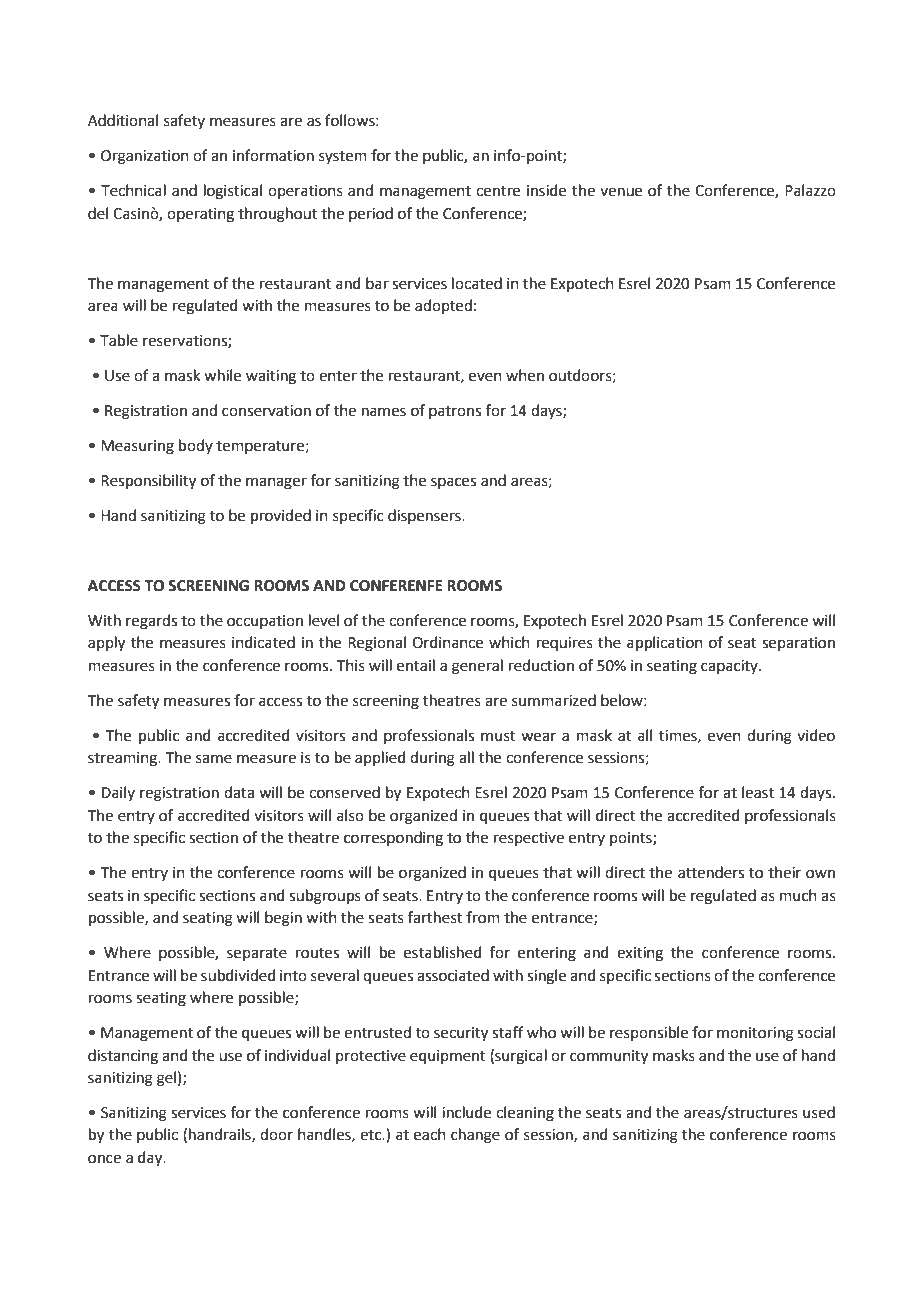 The image size is (924, 1308). What do you see at coordinates (151, 622) in the image?
I see `regards` at bounding box center [151, 622].
